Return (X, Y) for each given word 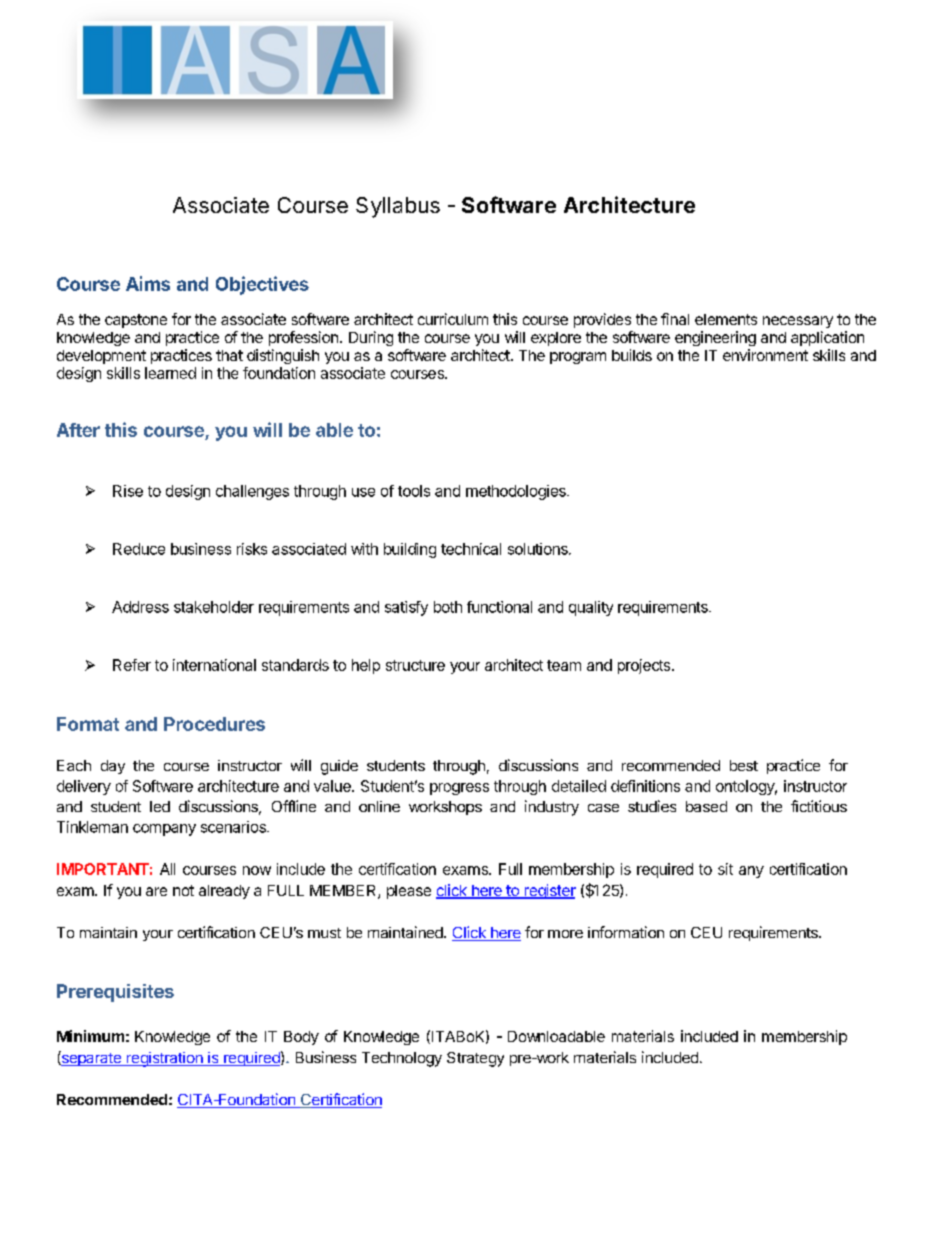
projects (645, 666)
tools (414, 491)
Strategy (475, 1059)
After (78, 430)
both (448, 607)
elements (726, 319)
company (164, 830)
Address (140, 607)
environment (765, 355)
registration (165, 1059)
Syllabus (398, 207)
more (565, 934)
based (706, 806)
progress (459, 789)
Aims (148, 283)
